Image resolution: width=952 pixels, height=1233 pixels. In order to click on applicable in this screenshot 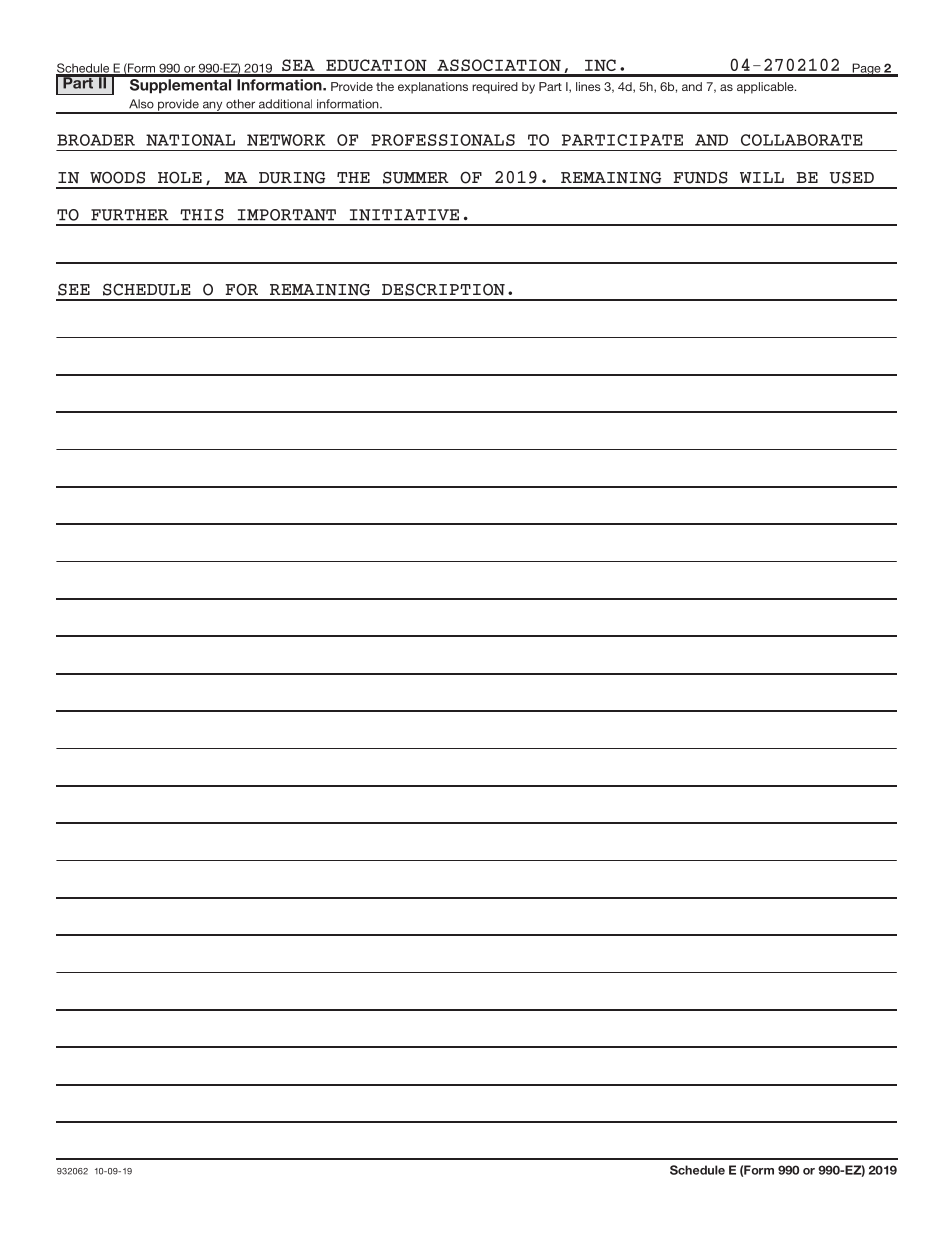, I will do `click(766, 88)`.
